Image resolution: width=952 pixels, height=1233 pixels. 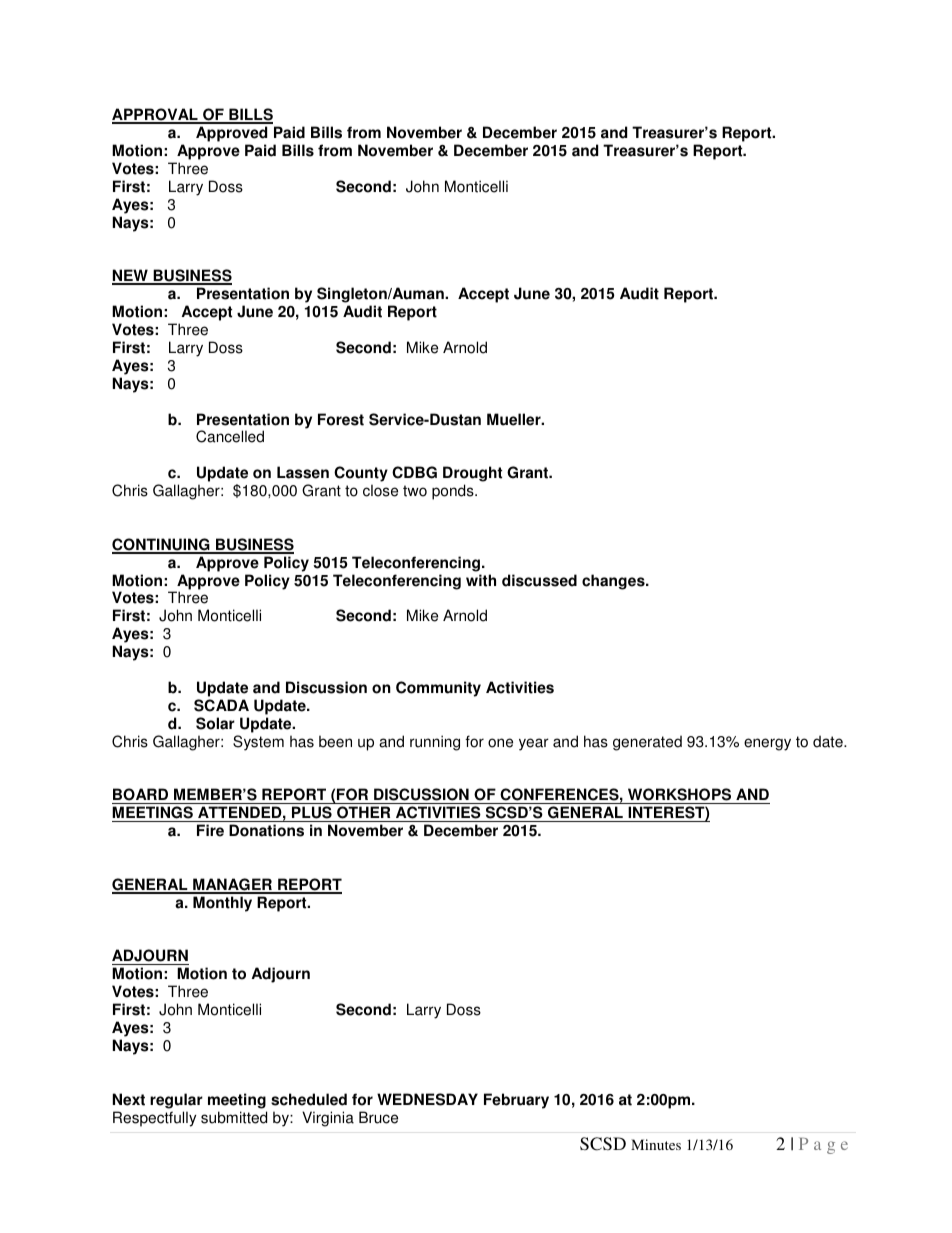 What do you see at coordinates (234, 1117) in the screenshot?
I see `submitted` at bounding box center [234, 1117].
